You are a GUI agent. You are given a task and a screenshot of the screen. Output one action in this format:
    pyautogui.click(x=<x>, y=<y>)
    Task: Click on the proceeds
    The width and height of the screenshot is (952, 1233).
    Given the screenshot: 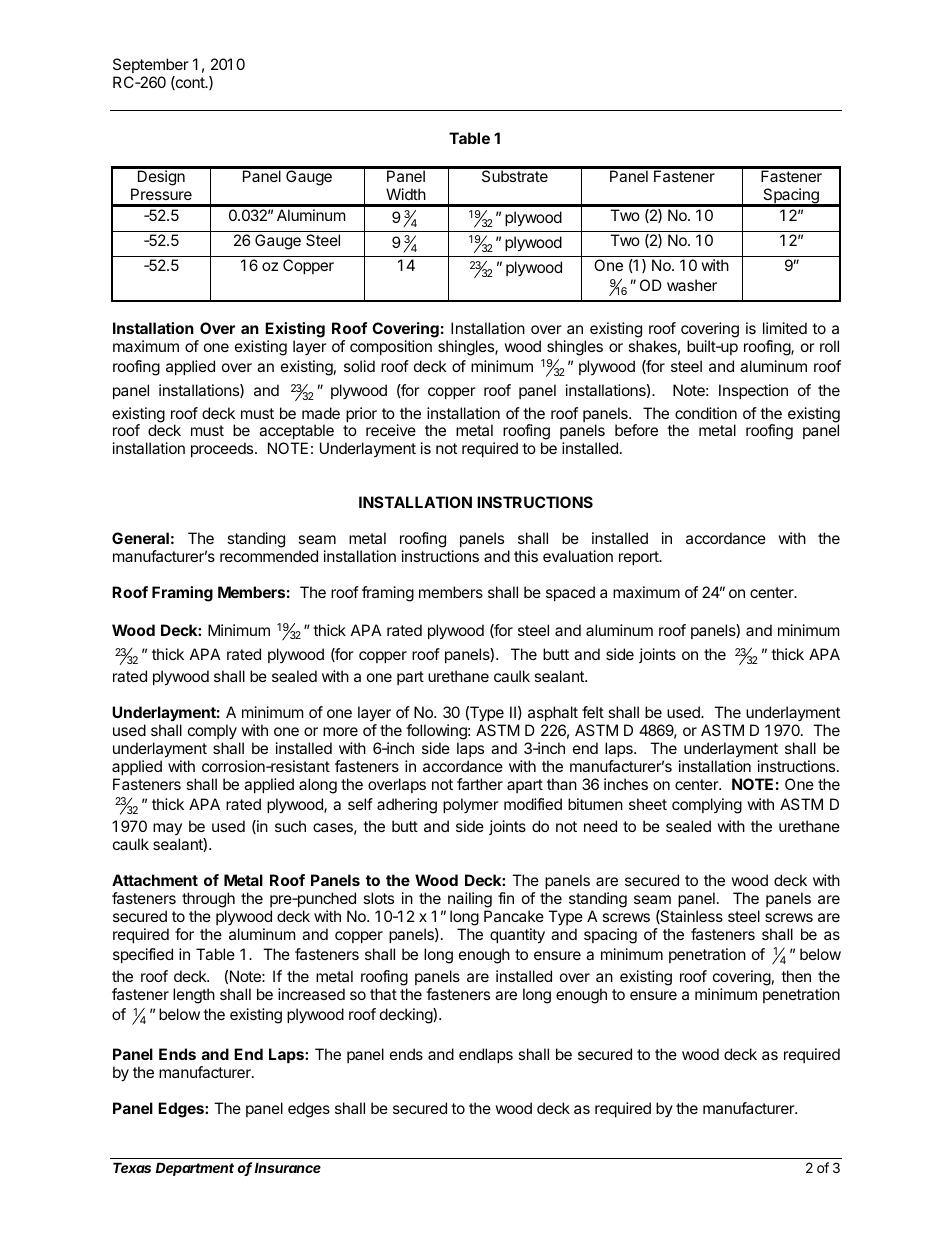 What is the action you would take?
    pyautogui.click(x=223, y=449)
